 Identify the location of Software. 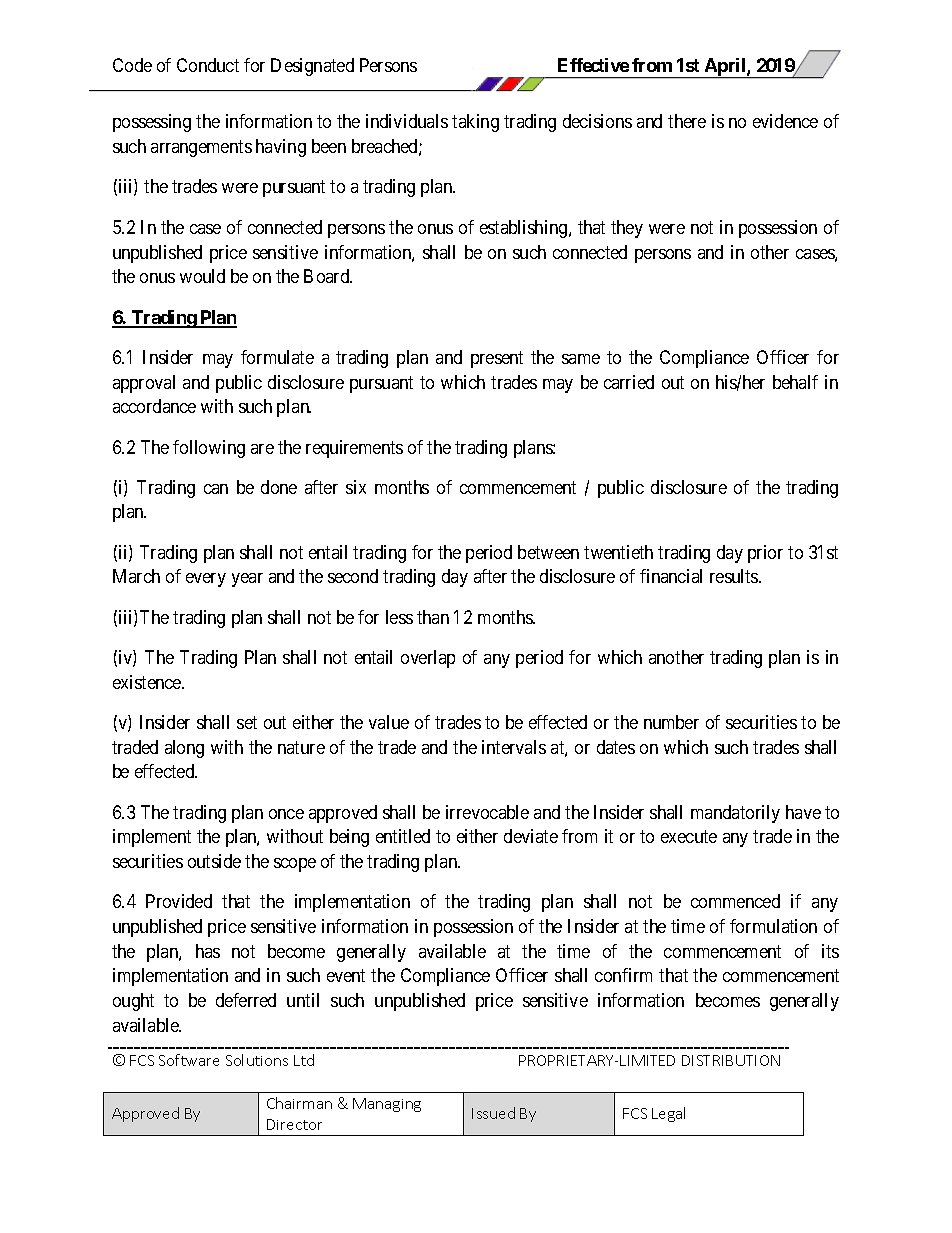
(189, 1060).
